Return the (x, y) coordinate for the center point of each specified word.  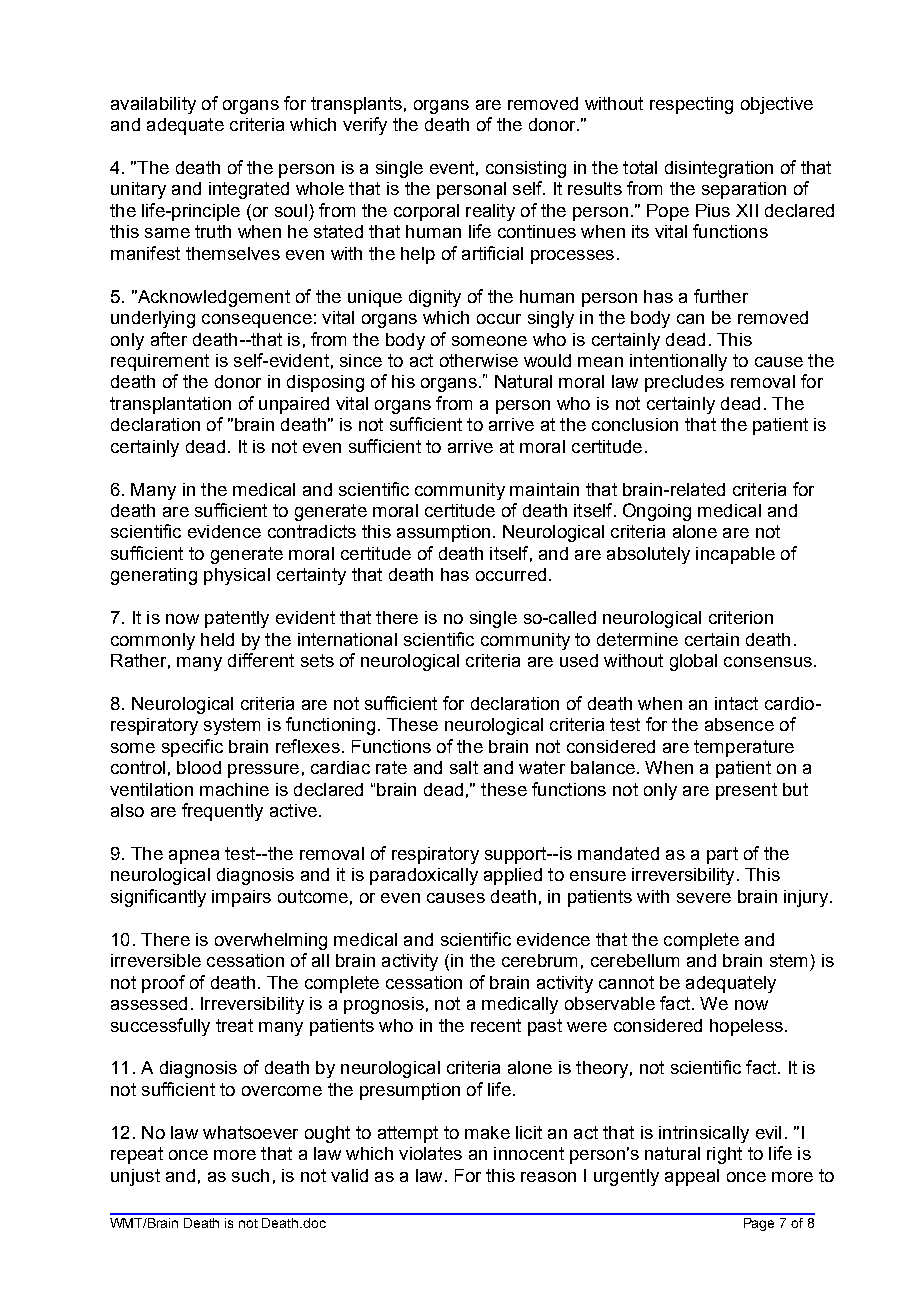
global (693, 662)
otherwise (479, 360)
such (250, 1175)
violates (430, 1153)
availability (153, 105)
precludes (684, 383)
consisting (526, 169)
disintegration (719, 169)
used (579, 660)
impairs (241, 898)
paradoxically (424, 876)
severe (704, 898)
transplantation (170, 405)
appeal (692, 1177)
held (217, 639)
